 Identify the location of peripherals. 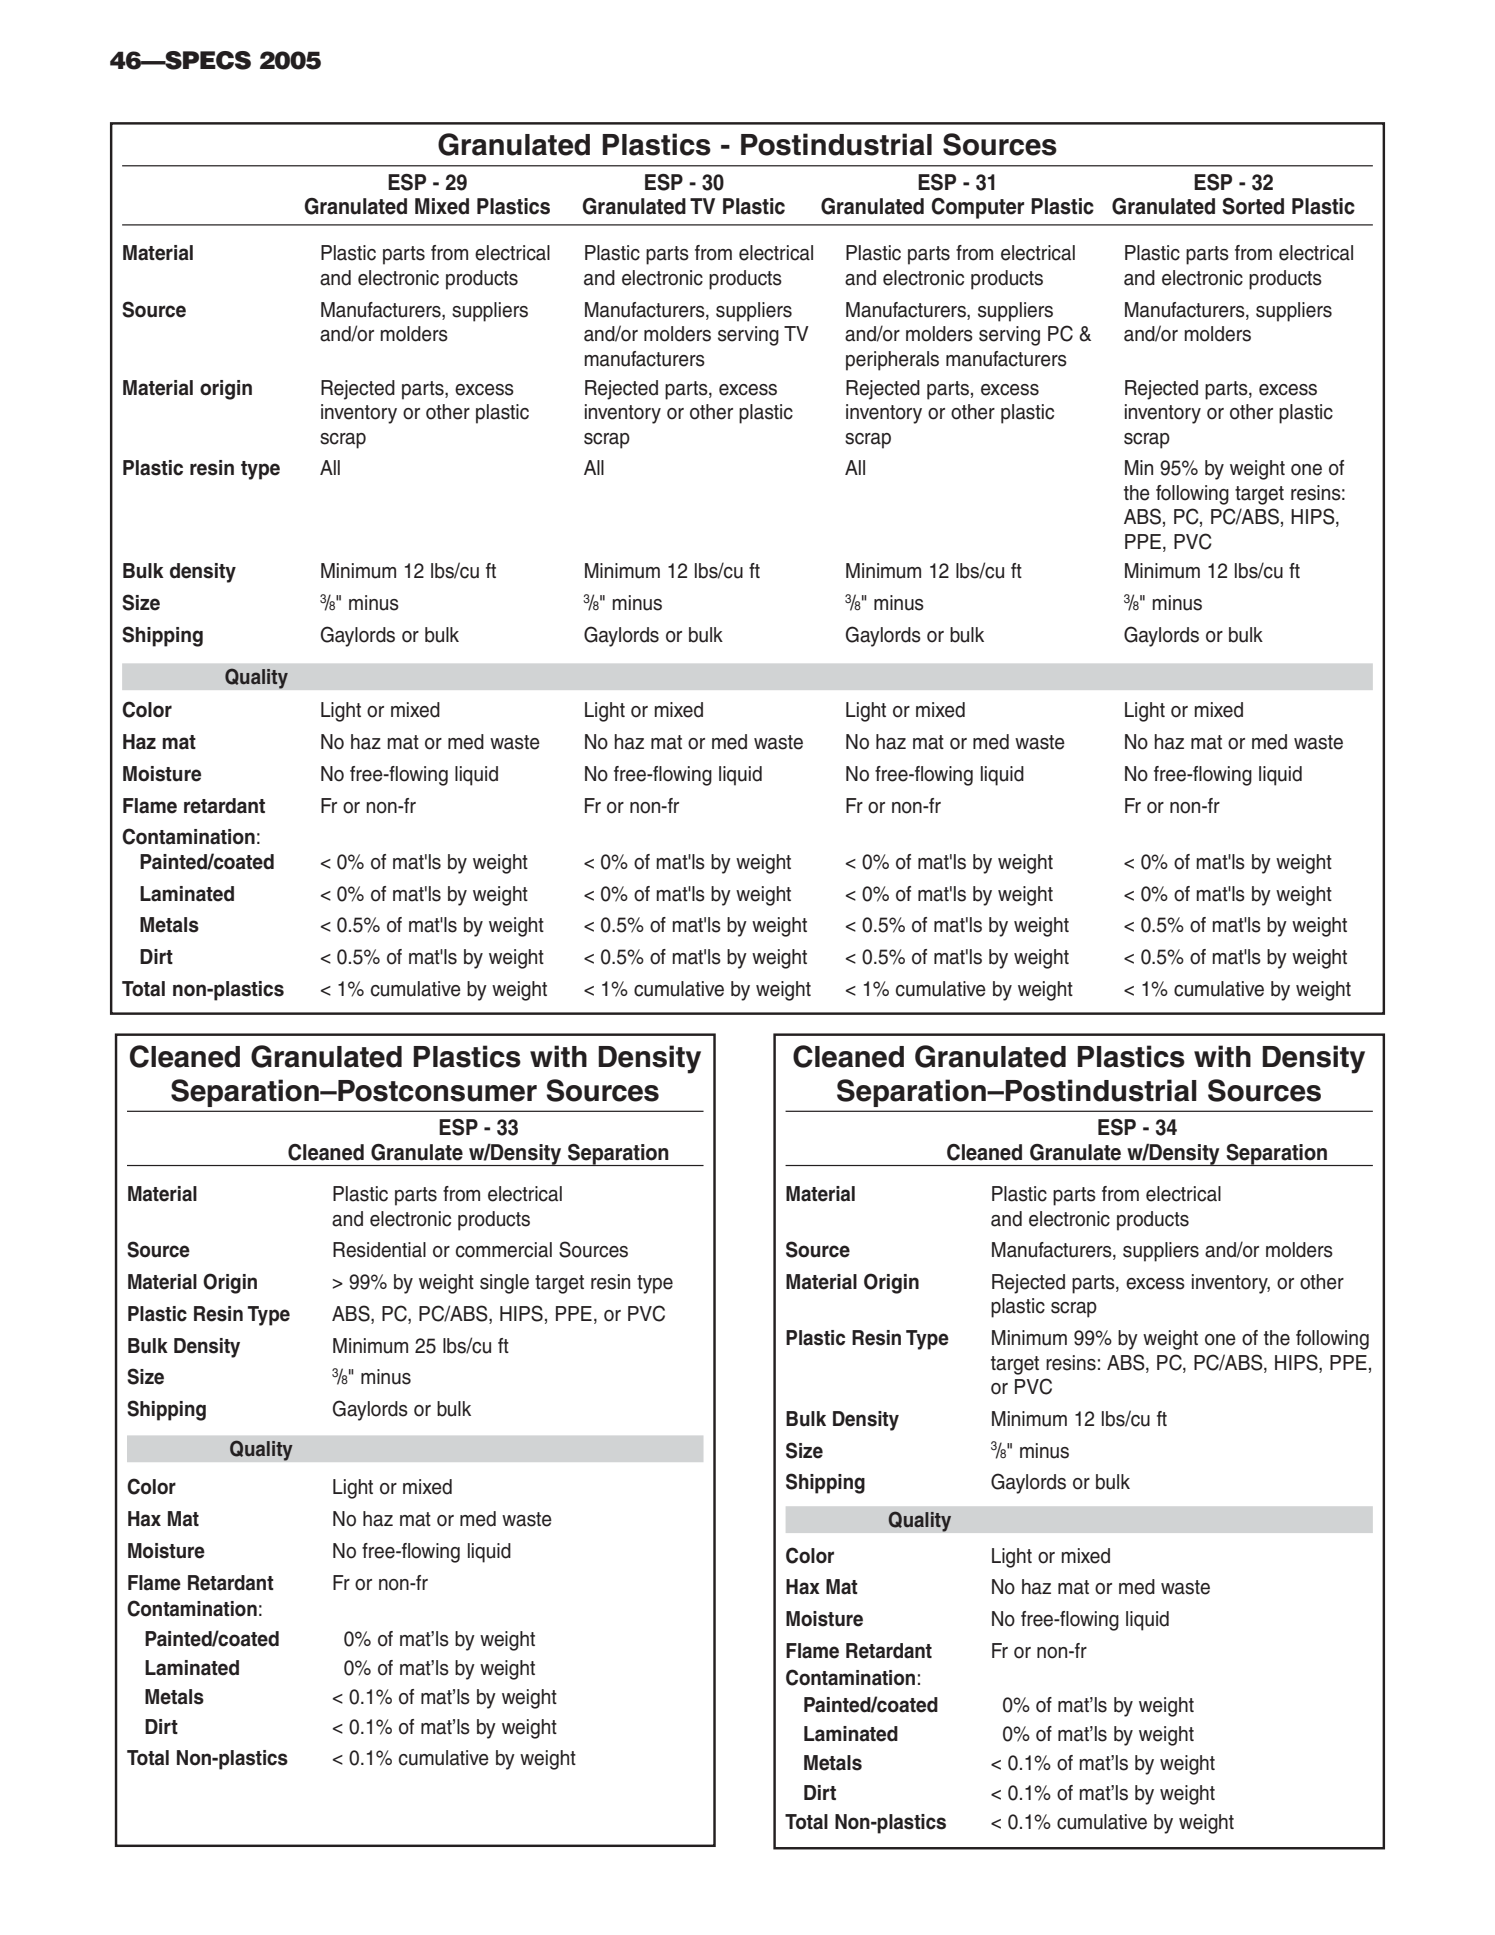
(892, 361).
